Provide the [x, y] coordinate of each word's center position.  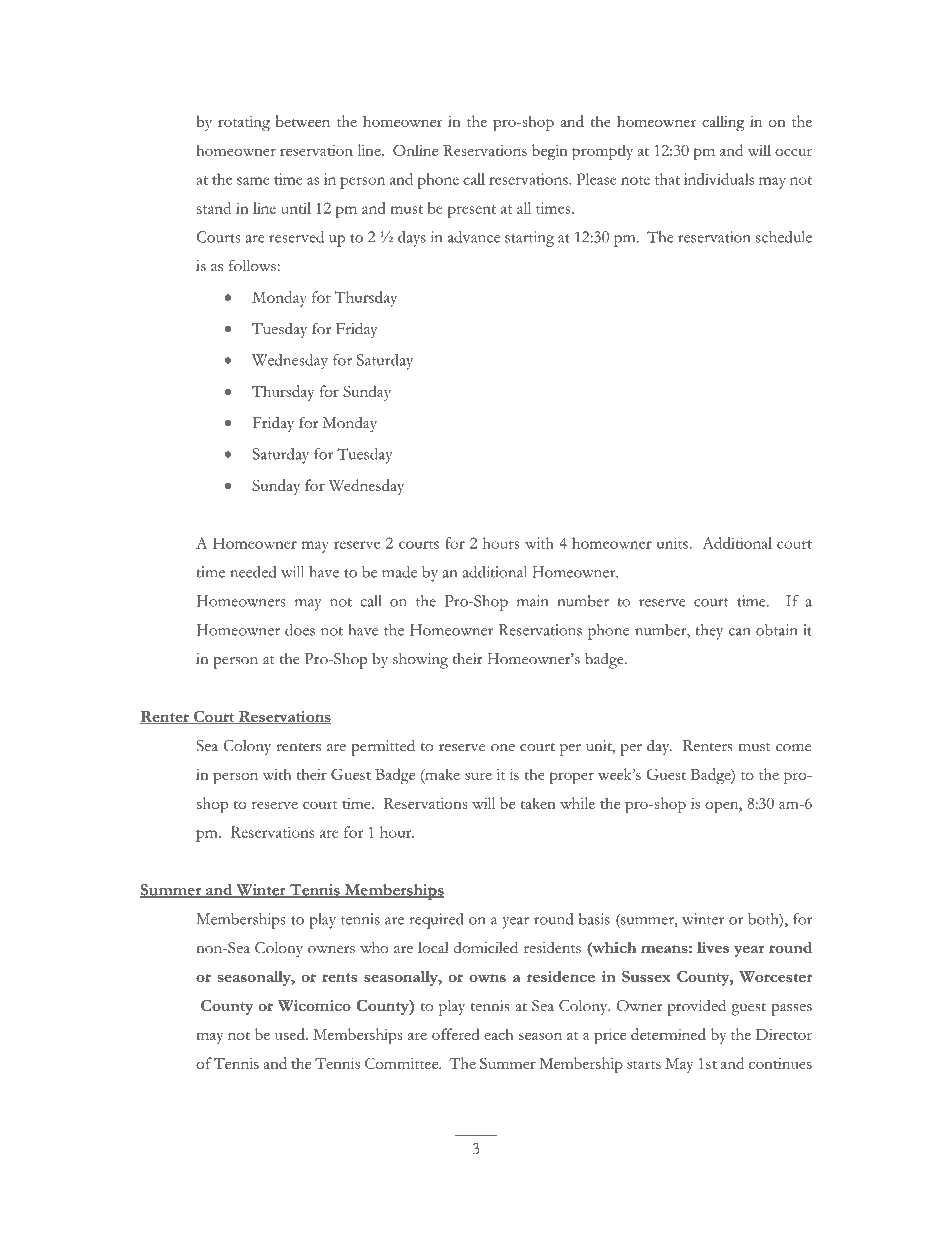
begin [550, 152]
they [709, 632]
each [498, 1034]
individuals [719, 179]
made [399, 572]
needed [253, 572]
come [793, 748]
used [291, 1034]
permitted [383, 747]
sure [478, 776]
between [303, 121]
